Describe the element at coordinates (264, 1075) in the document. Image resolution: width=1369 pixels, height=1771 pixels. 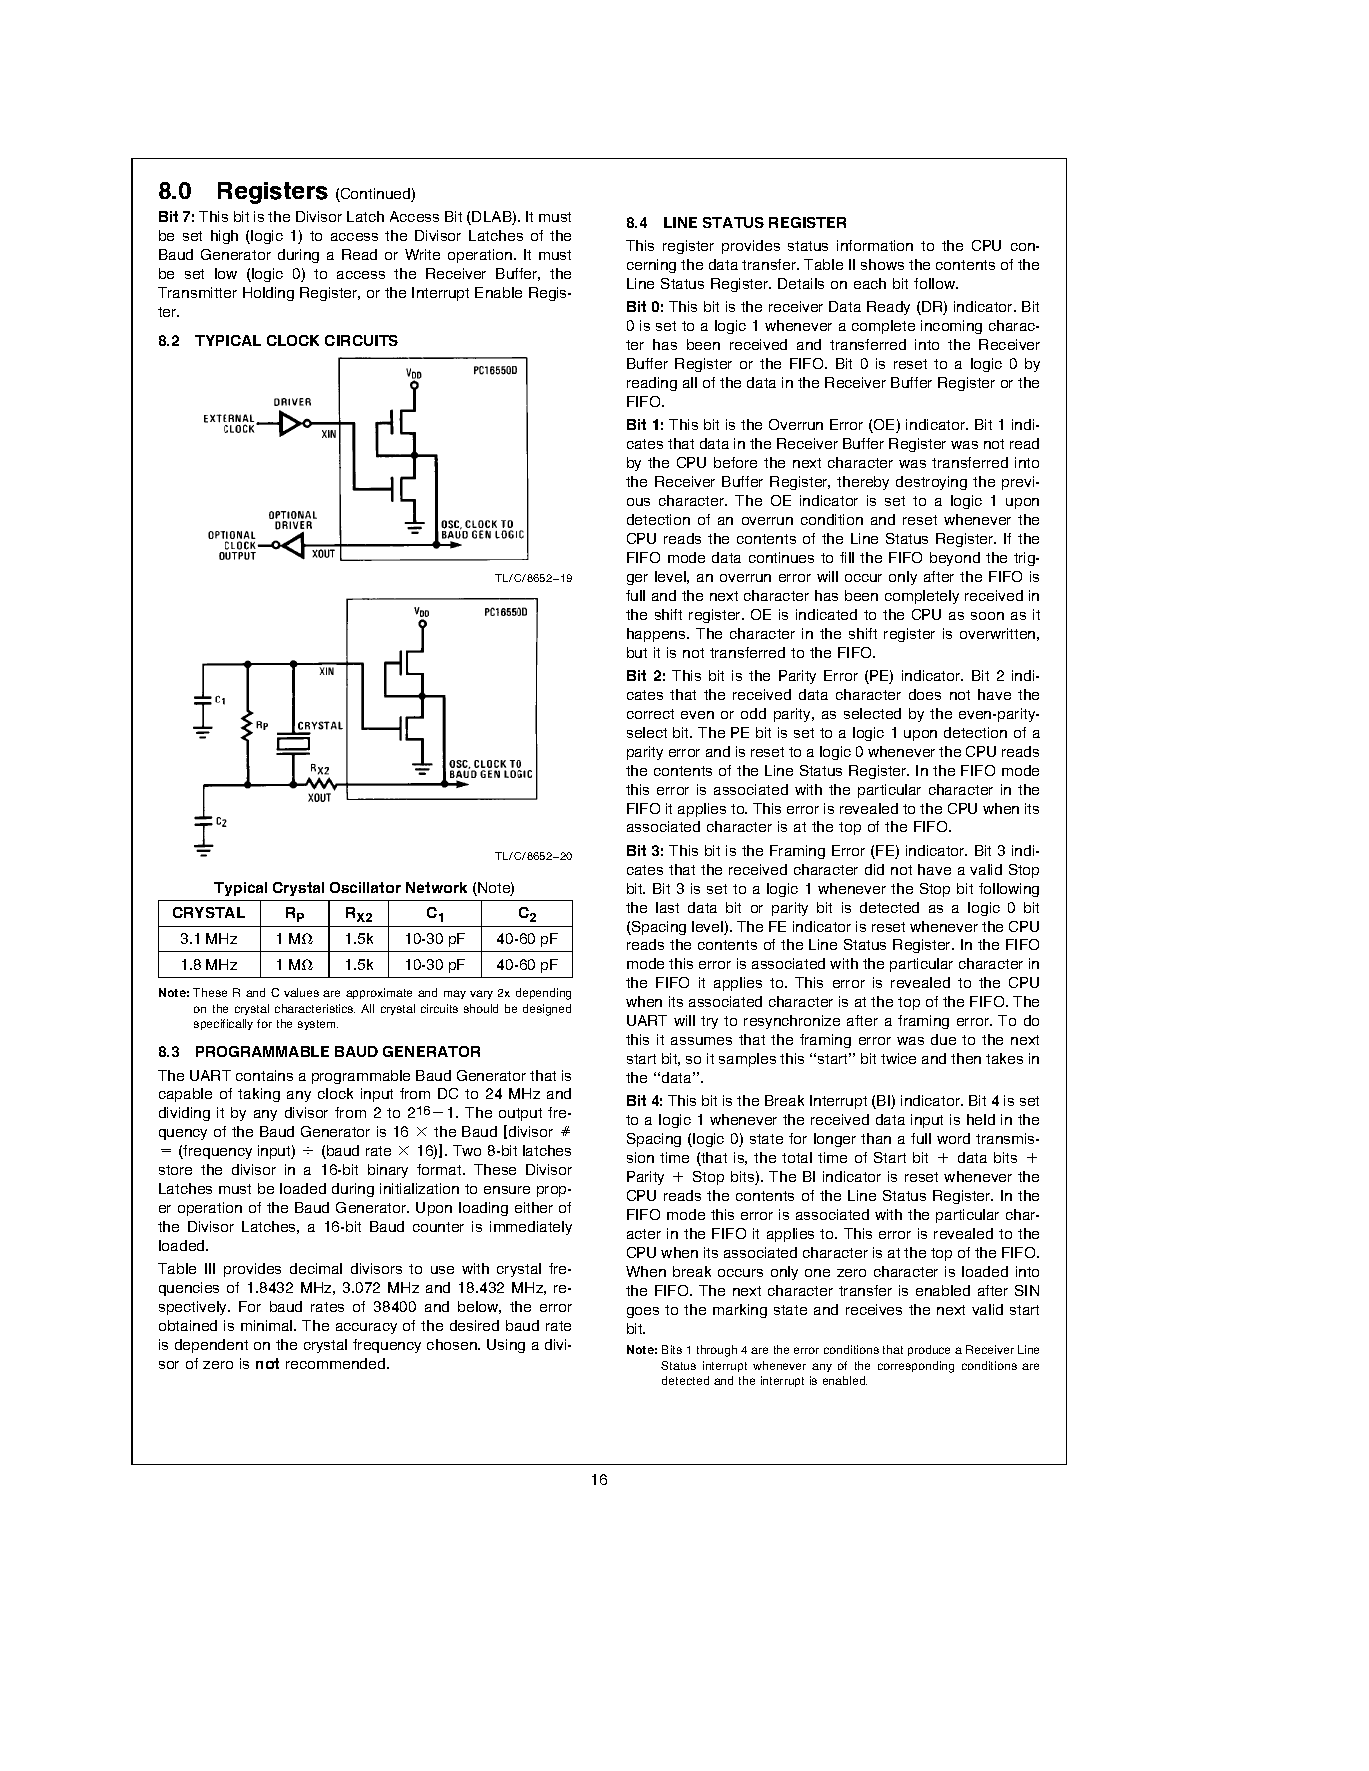
I see `contains` at that location.
